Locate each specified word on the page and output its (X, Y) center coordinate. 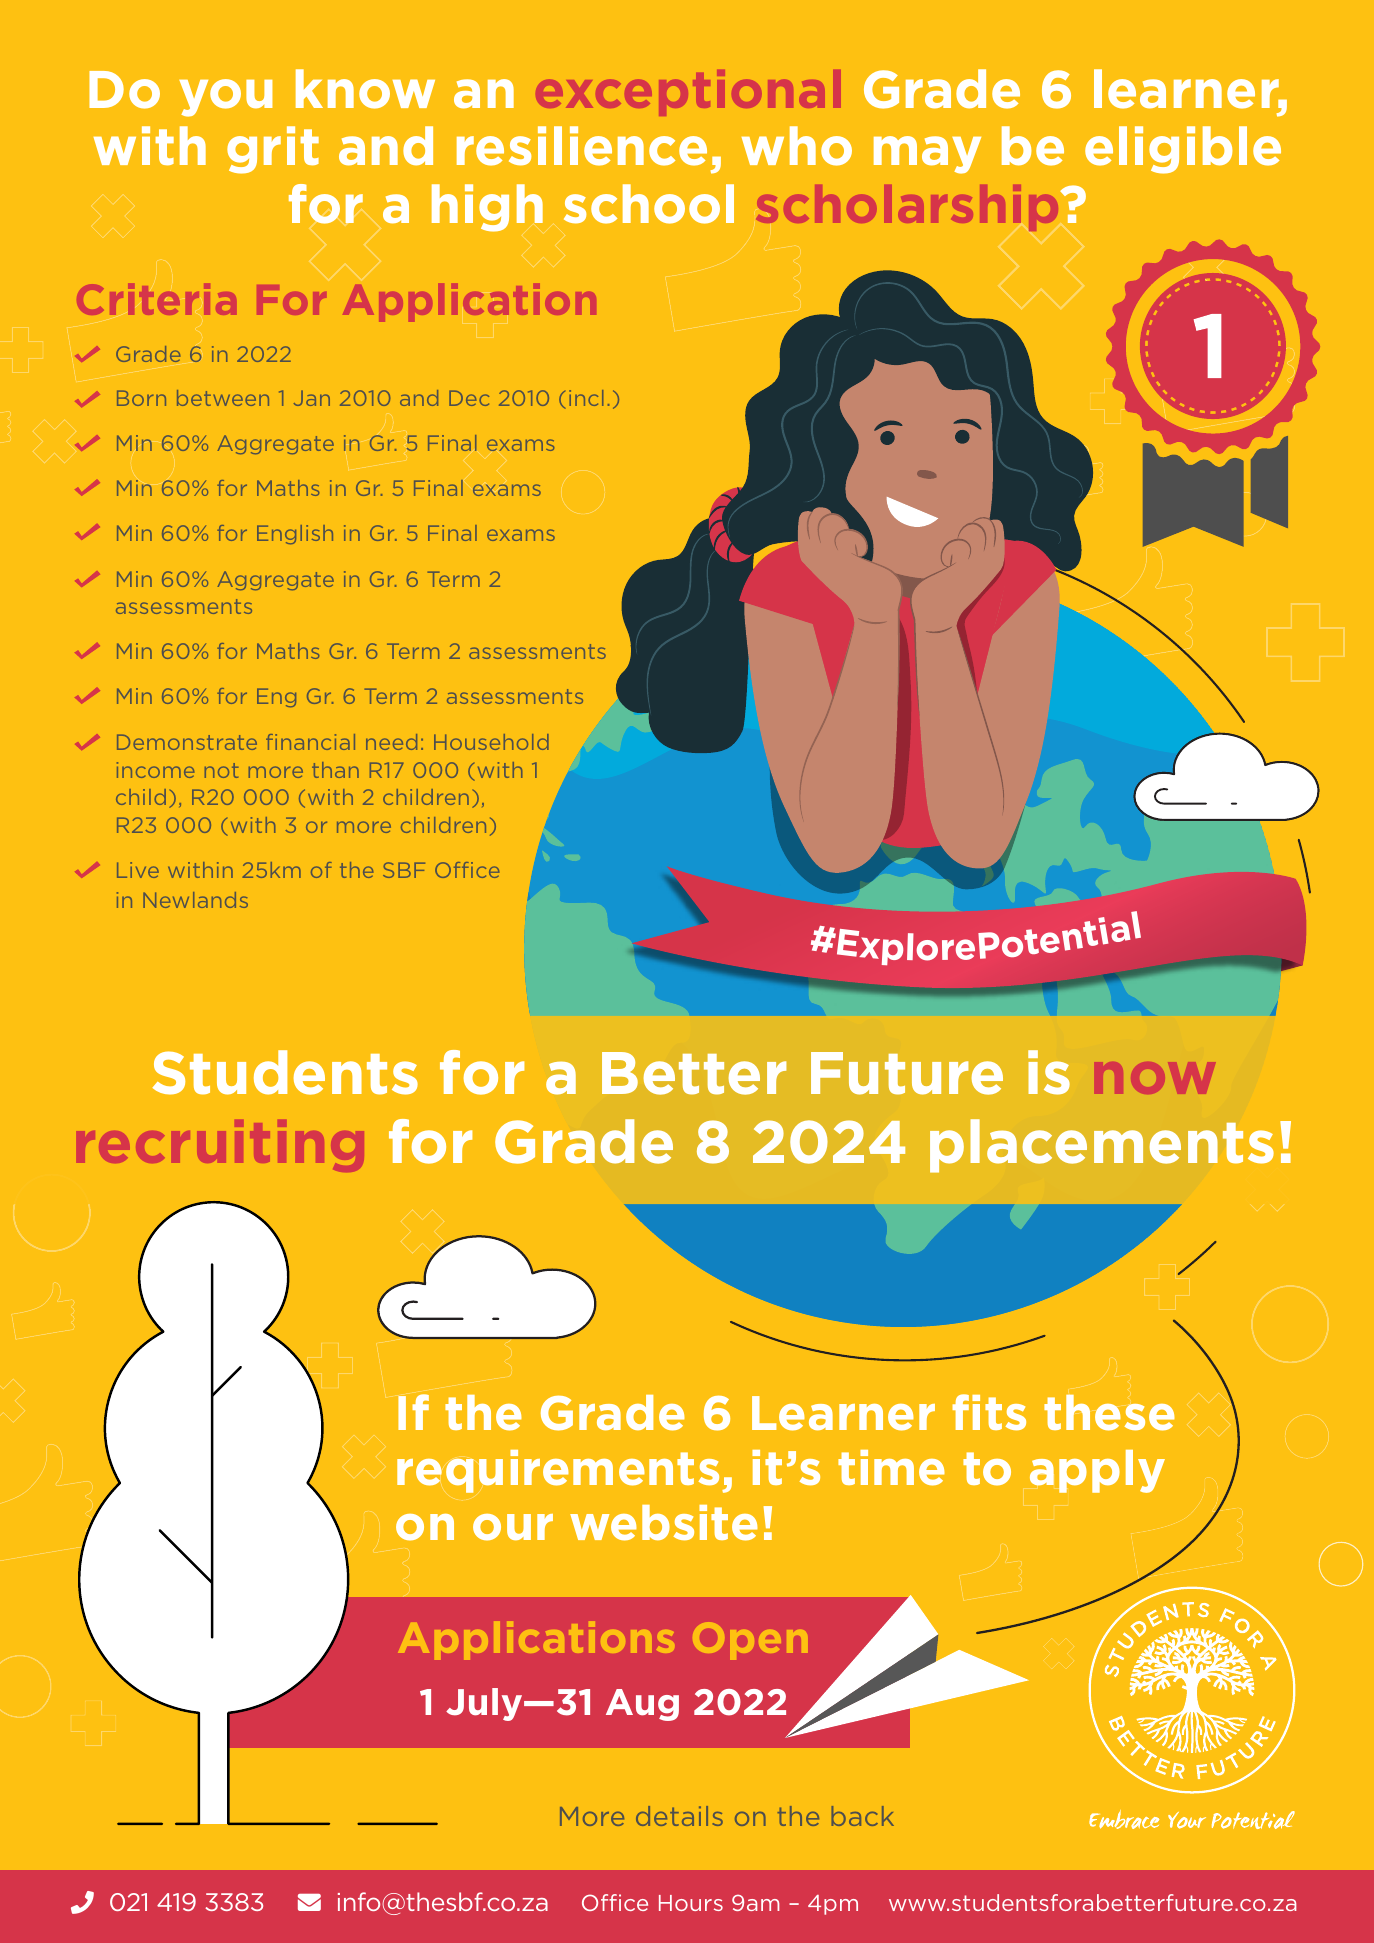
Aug (642, 1705)
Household (491, 742)
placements (1102, 1146)
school (649, 204)
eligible (1183, 150)
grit (273, 150)
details (679, 1816)
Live (138, 870)
